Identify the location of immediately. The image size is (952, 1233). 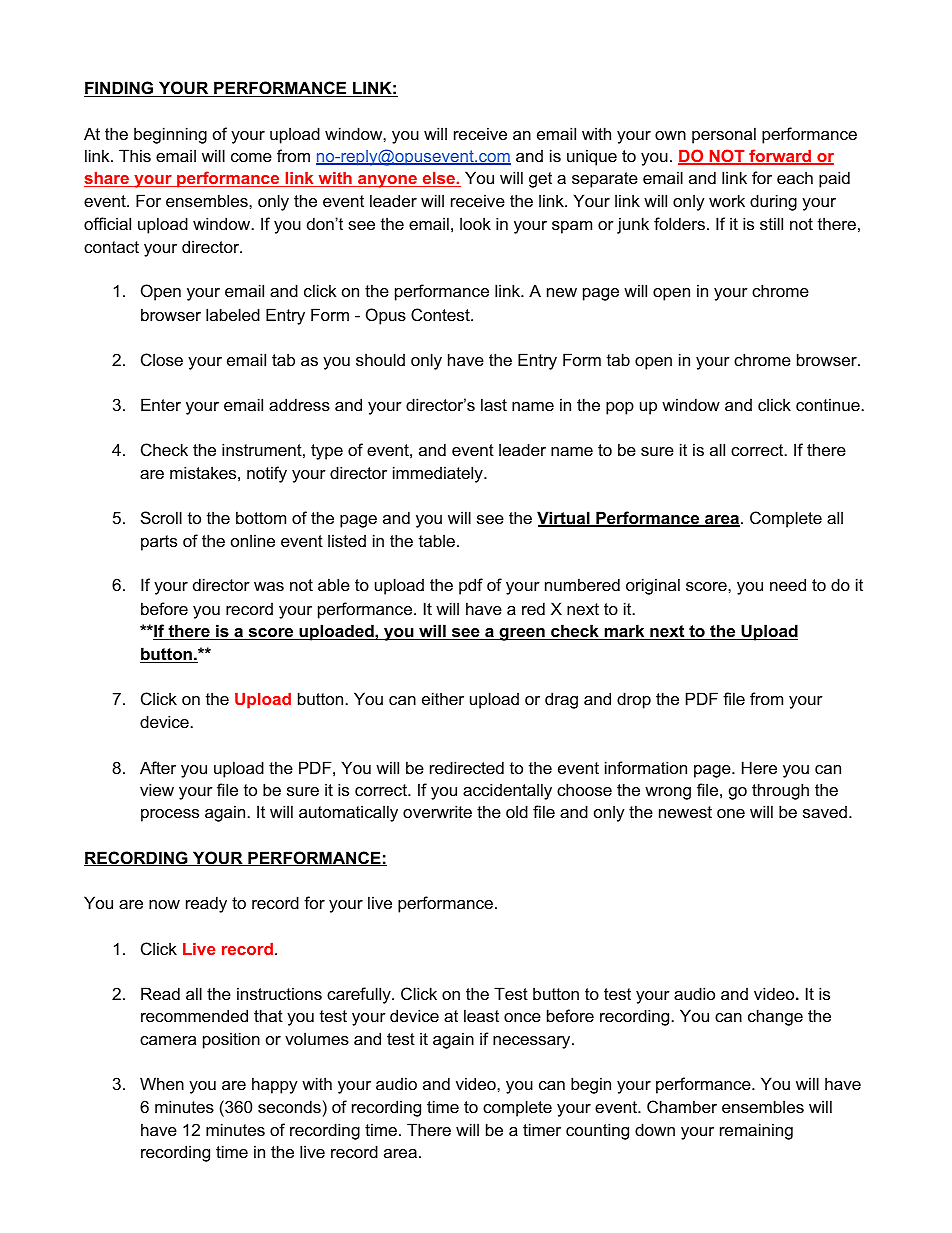
(439, 474).
